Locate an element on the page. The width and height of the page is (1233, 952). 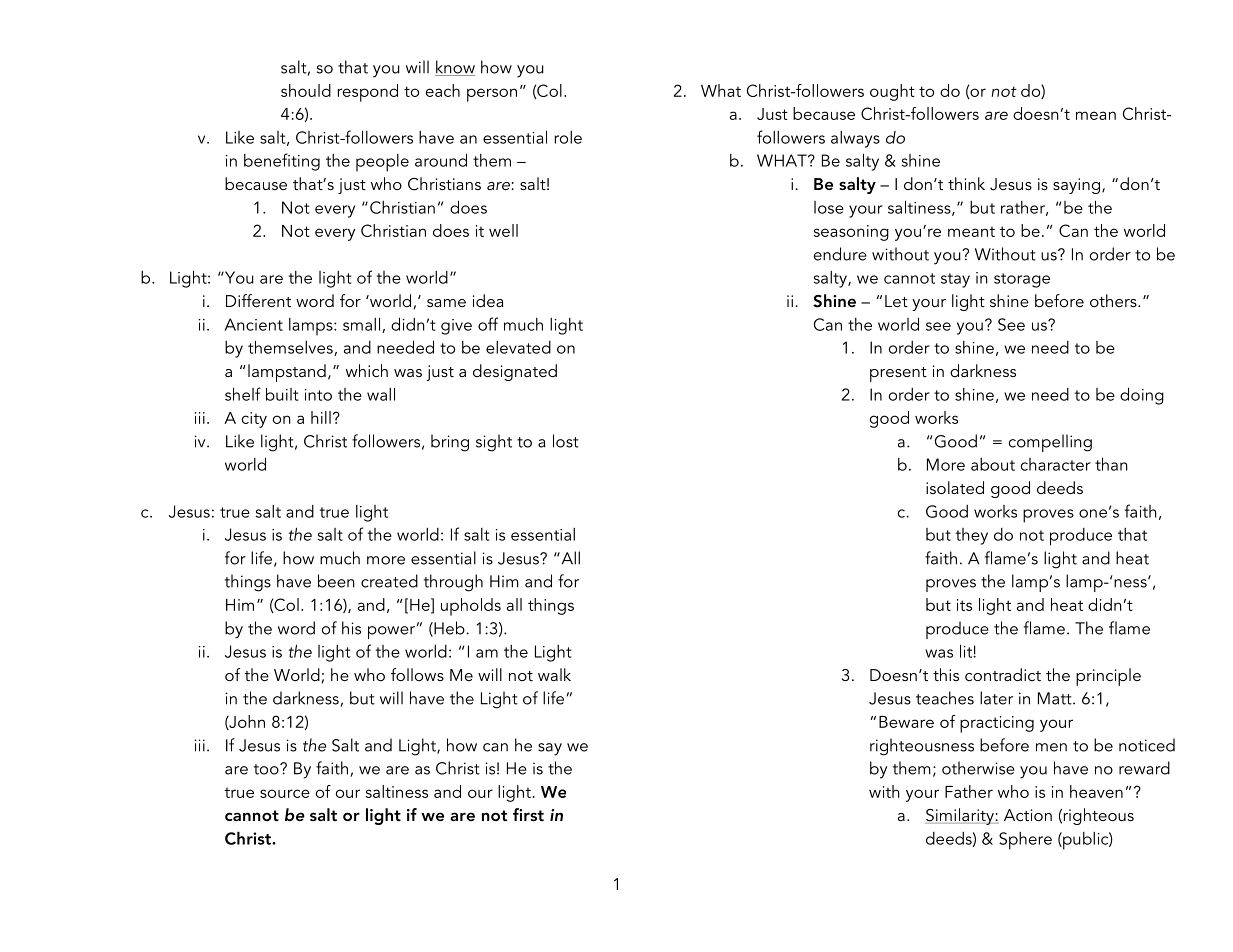
role is located at coordinates (568, 137).
